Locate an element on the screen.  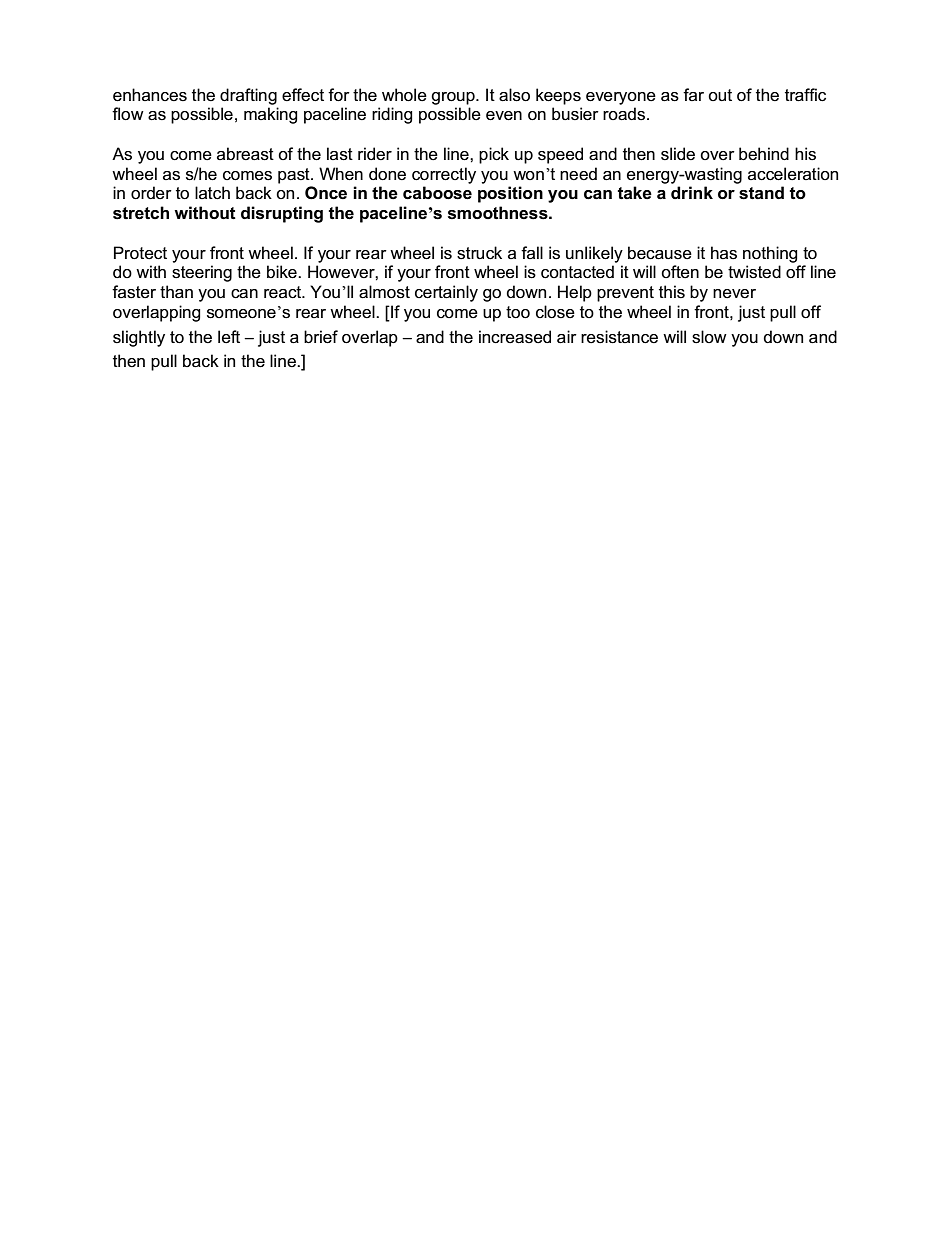
left is located at coordinates (229, 337).
